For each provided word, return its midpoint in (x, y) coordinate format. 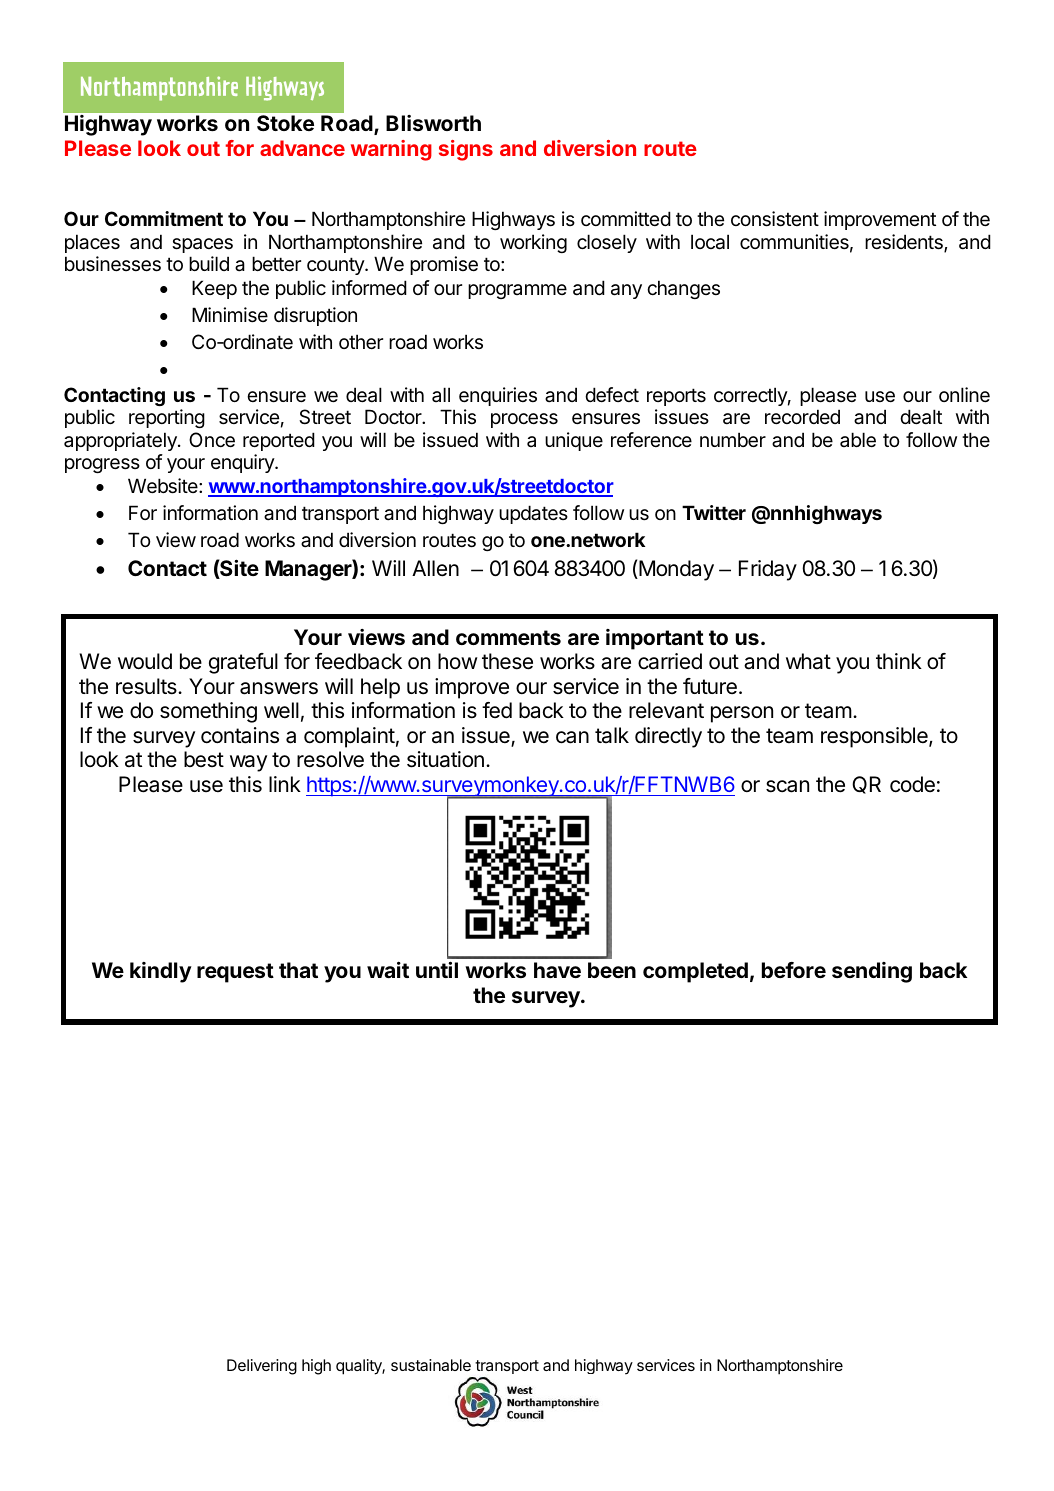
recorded (802, 417)
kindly (161, 972)
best (204, 759)
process (524, 420)
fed (497, 710)
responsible (875, 737)
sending (872, 972)
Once (212, 440)
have (557, 970)
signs (466, 150)
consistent (775, 219)
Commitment (164, 218)
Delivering (262, 1367)
